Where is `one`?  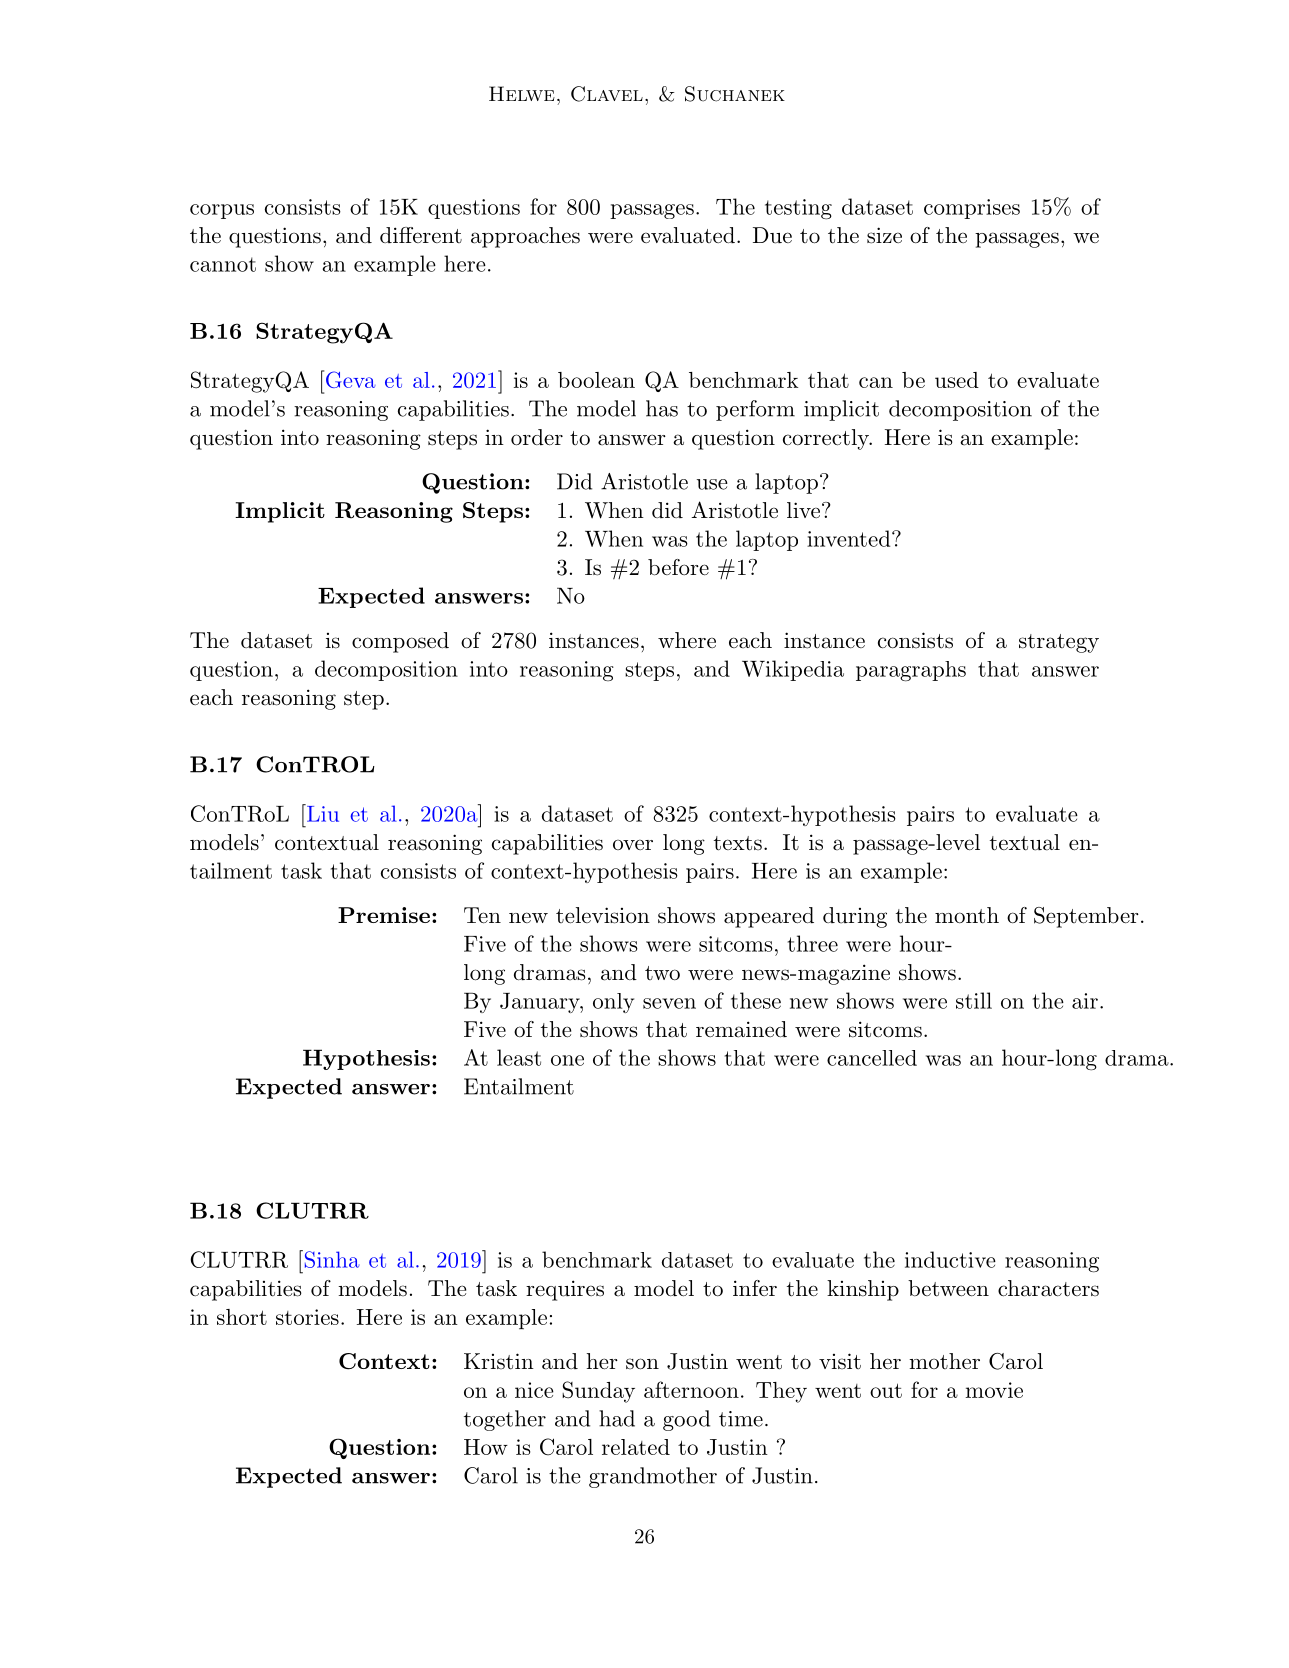
one is located at coordinates (567, 1060).
